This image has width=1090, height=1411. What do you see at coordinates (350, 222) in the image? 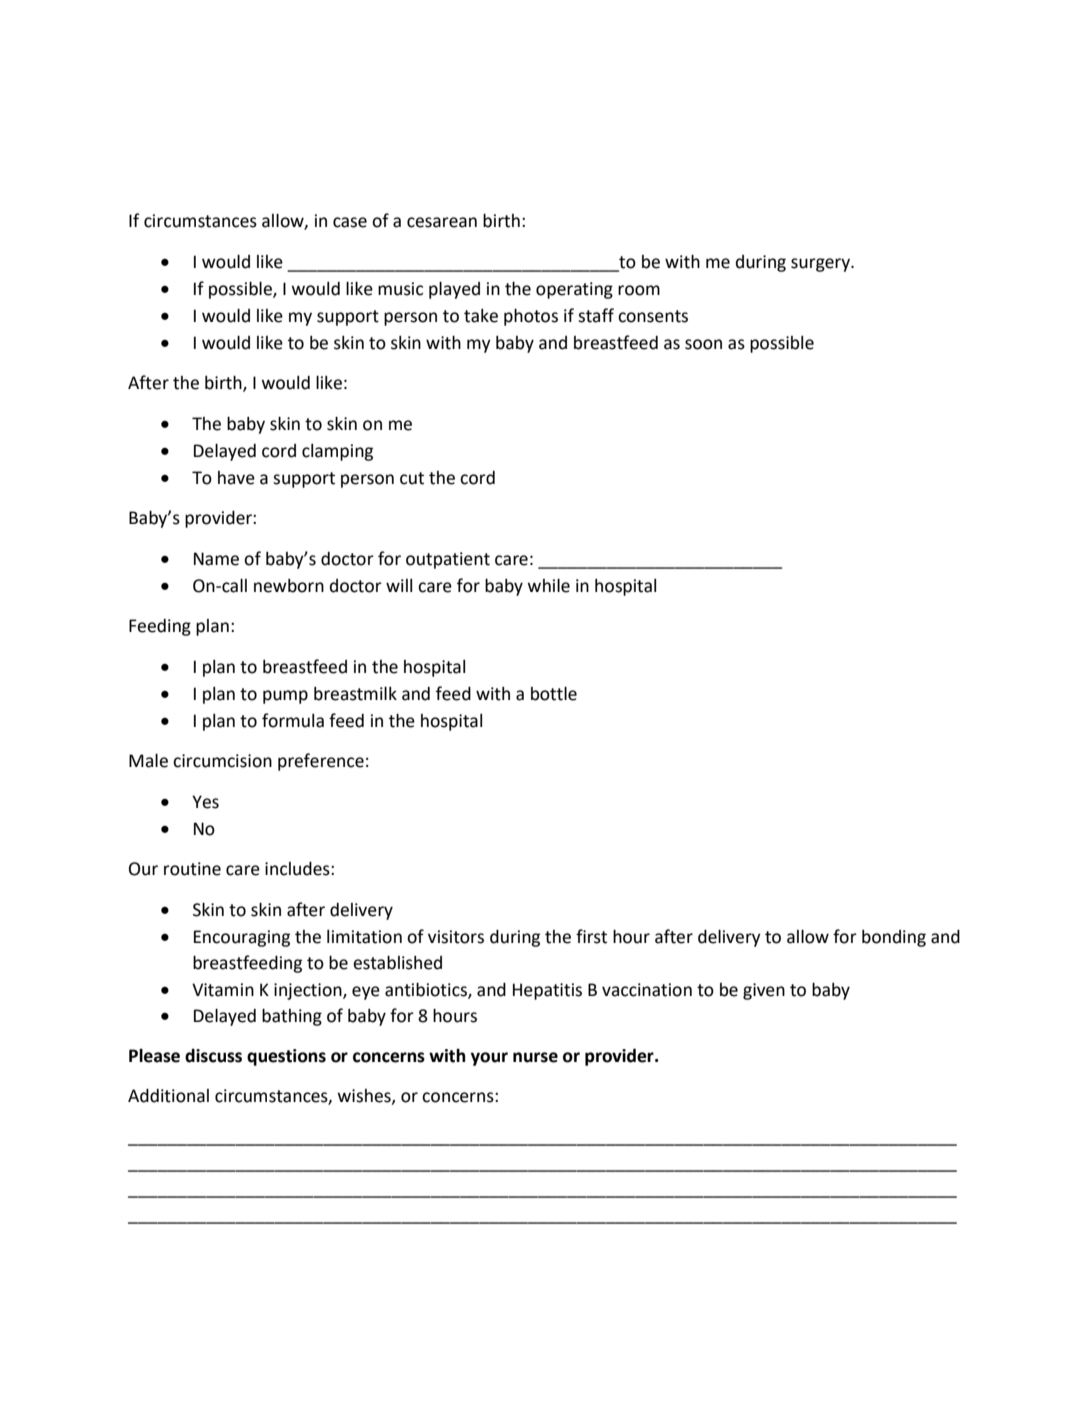
I see `case` at bounding box center [350, 222].
